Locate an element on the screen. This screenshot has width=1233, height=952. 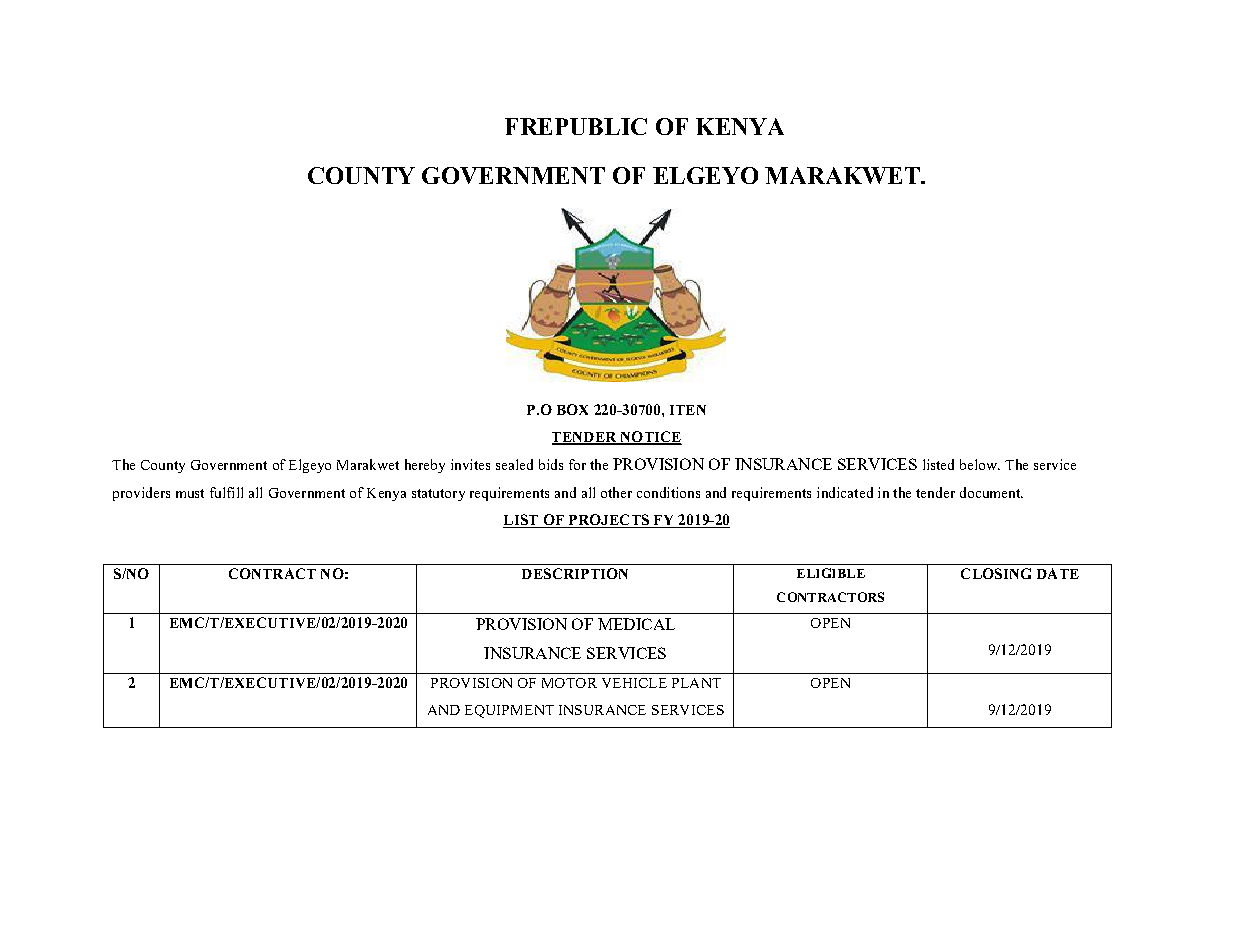
VEHICLE is located at coordinates (634, 683).
